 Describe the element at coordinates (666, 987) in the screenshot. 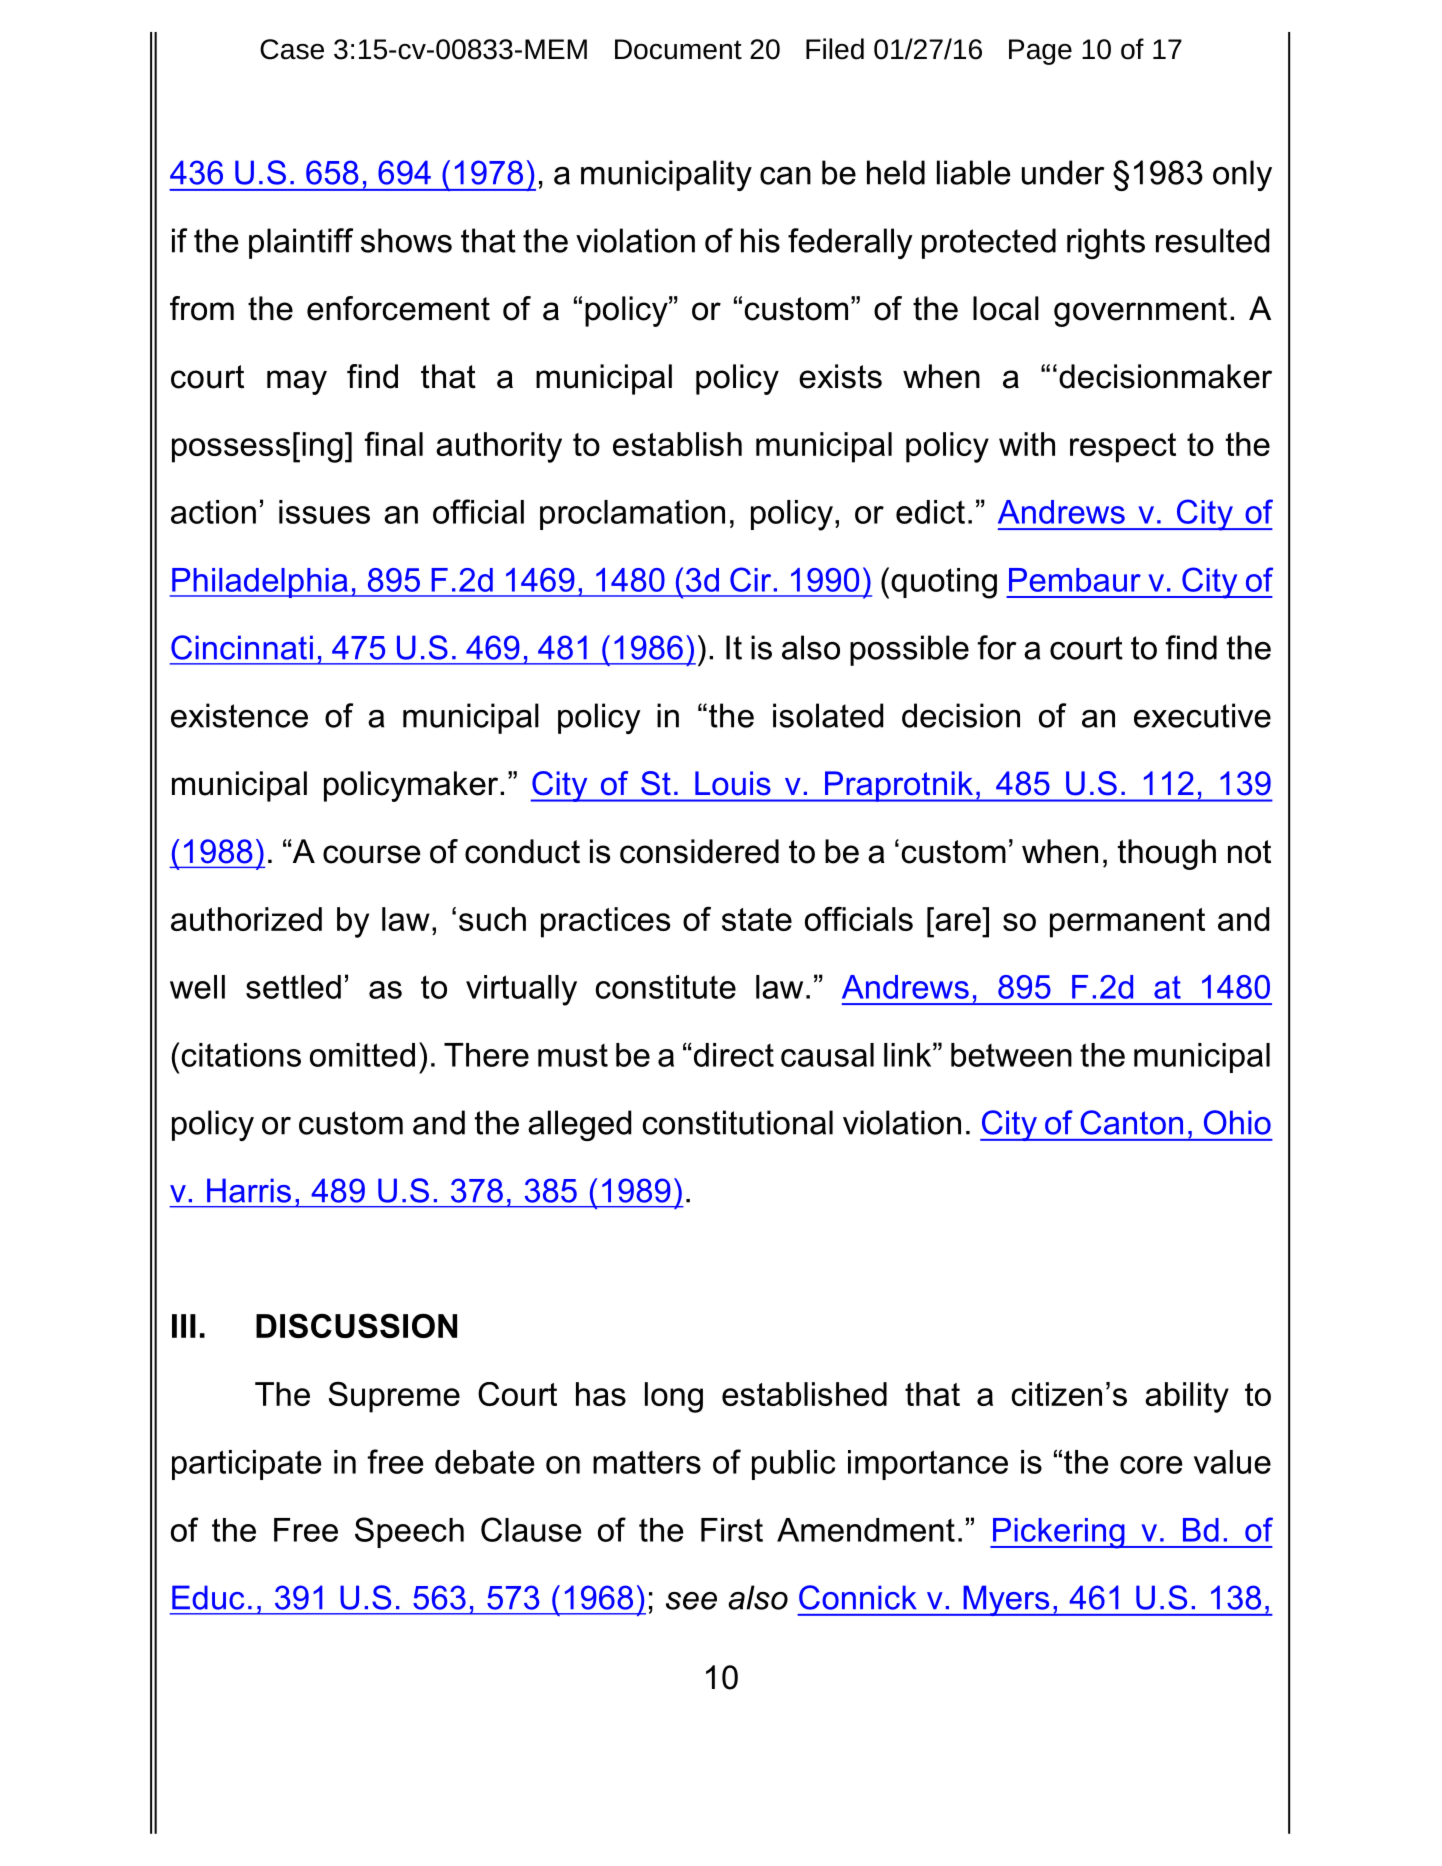

I see `constitute` at that location.
